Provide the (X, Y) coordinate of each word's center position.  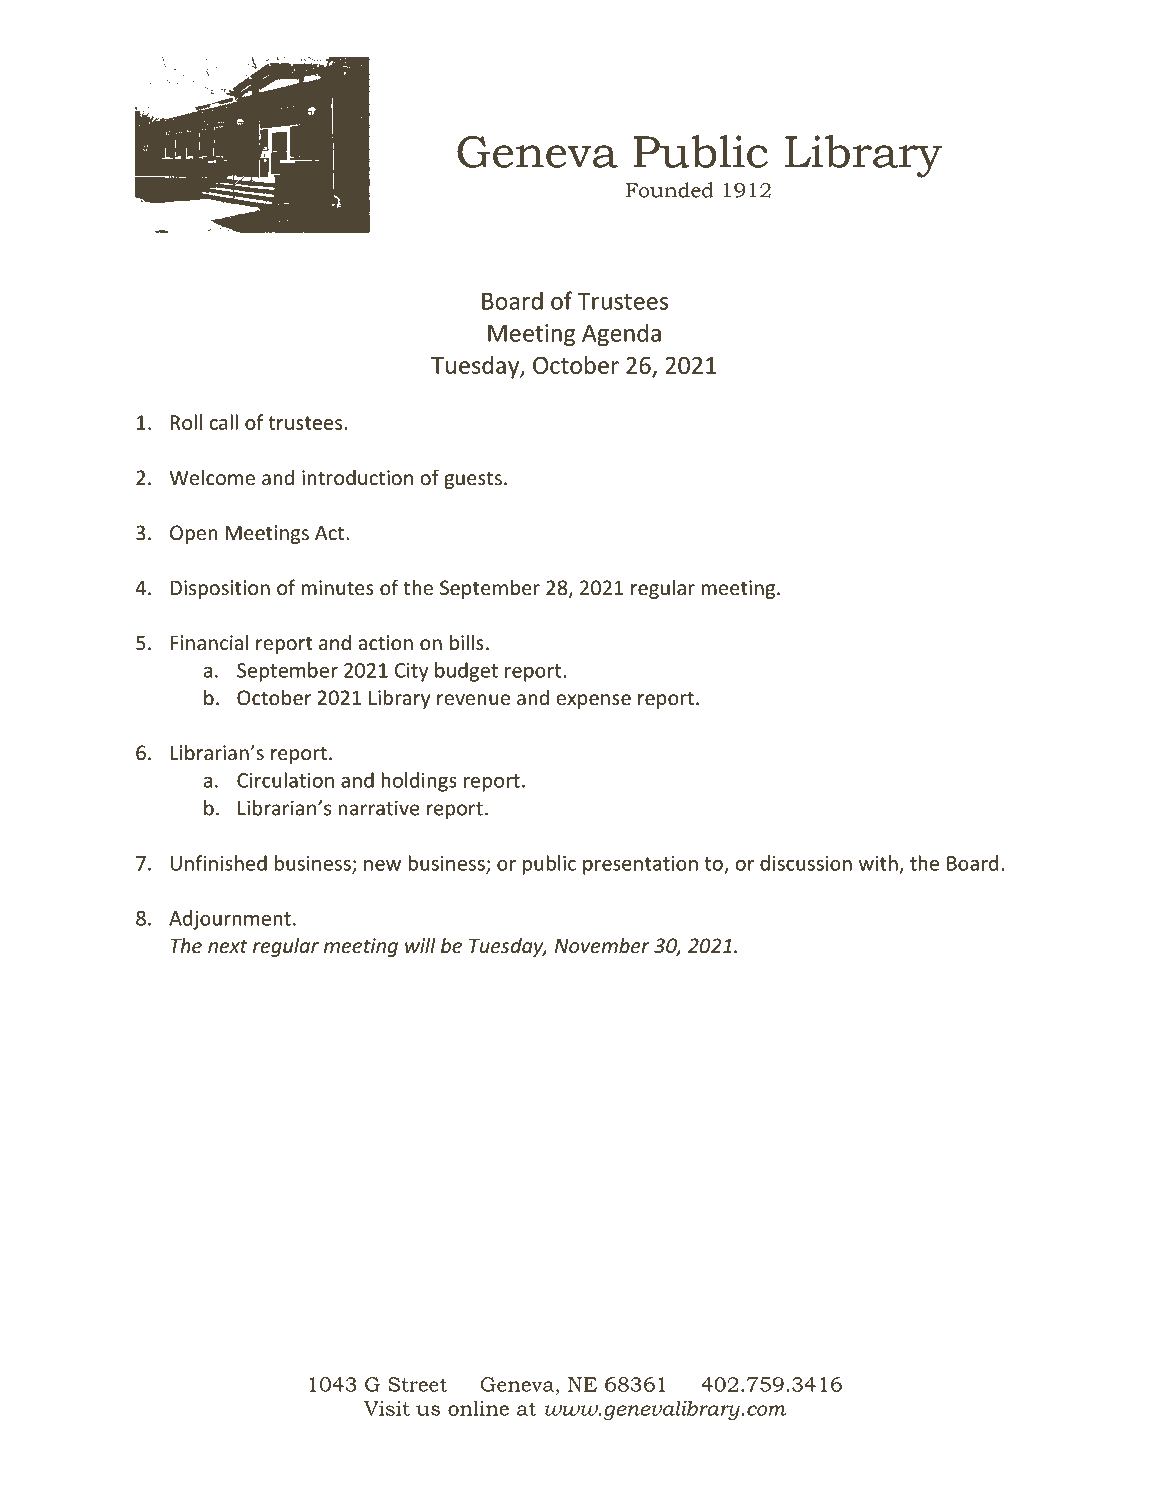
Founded (670, 190)
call (223, 422)
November (602, 945)
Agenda (621, 334)
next (227, 946)
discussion (806, 863)
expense (593, 701)
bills (467, 642)
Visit (387, 1408)
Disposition (220, 589)
